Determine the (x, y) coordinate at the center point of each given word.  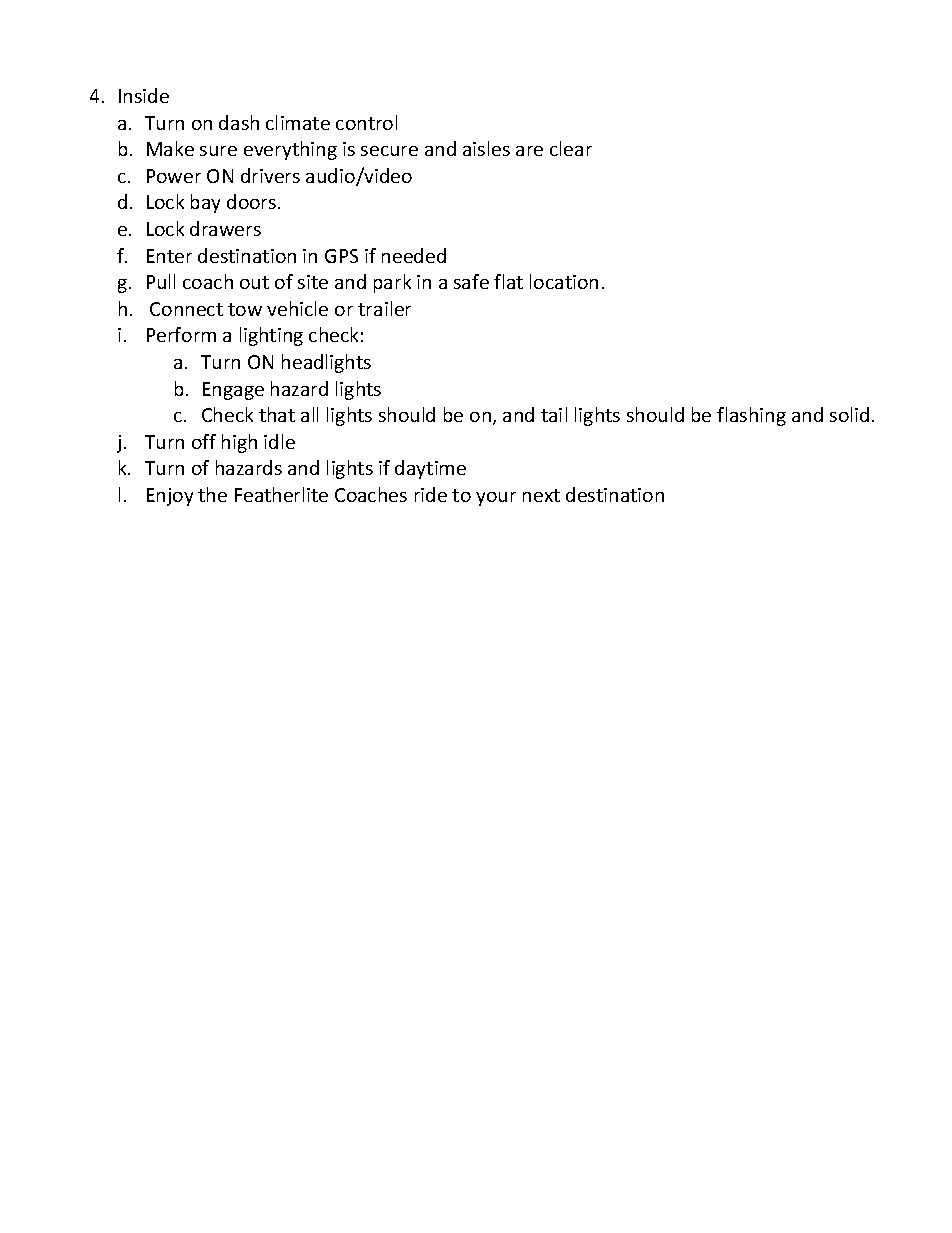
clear (571, 148)
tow (245, 309)
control (366, 122)
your (496, 499)
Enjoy (170, 497)
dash (239, 122)
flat (508, 281)
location (564, 281)
